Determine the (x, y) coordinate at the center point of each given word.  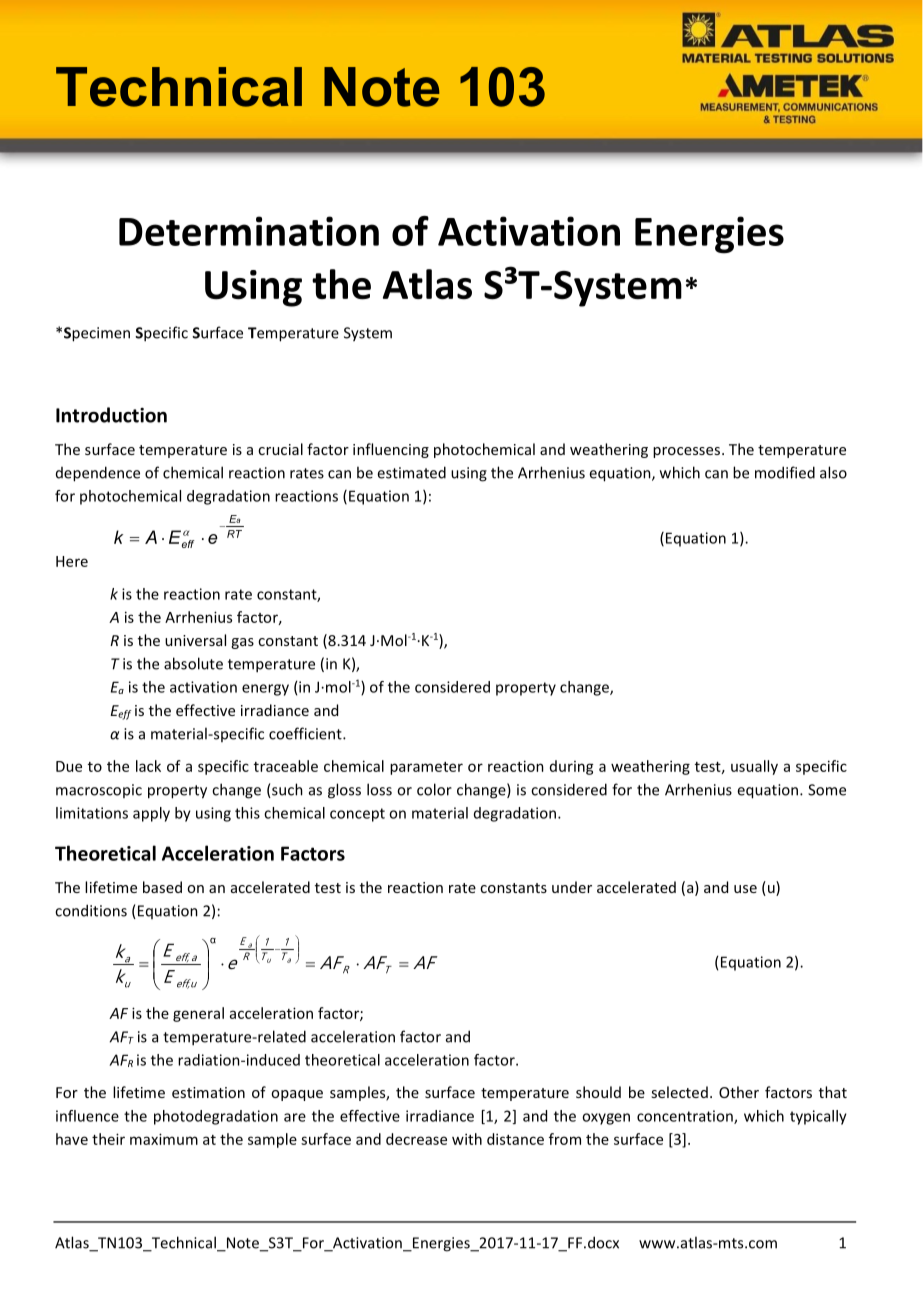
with (467, 1139)
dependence (98, 474)
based (162, 887)
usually (754, 767)
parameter (426, 768)
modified (785, 472)
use (745, 889)
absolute (193, 663)
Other (739, 1092)
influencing (391, 450)
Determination (249, 231)
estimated (411, 472)
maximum (164, 1139)
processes (688, 452)
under (572, 887)
